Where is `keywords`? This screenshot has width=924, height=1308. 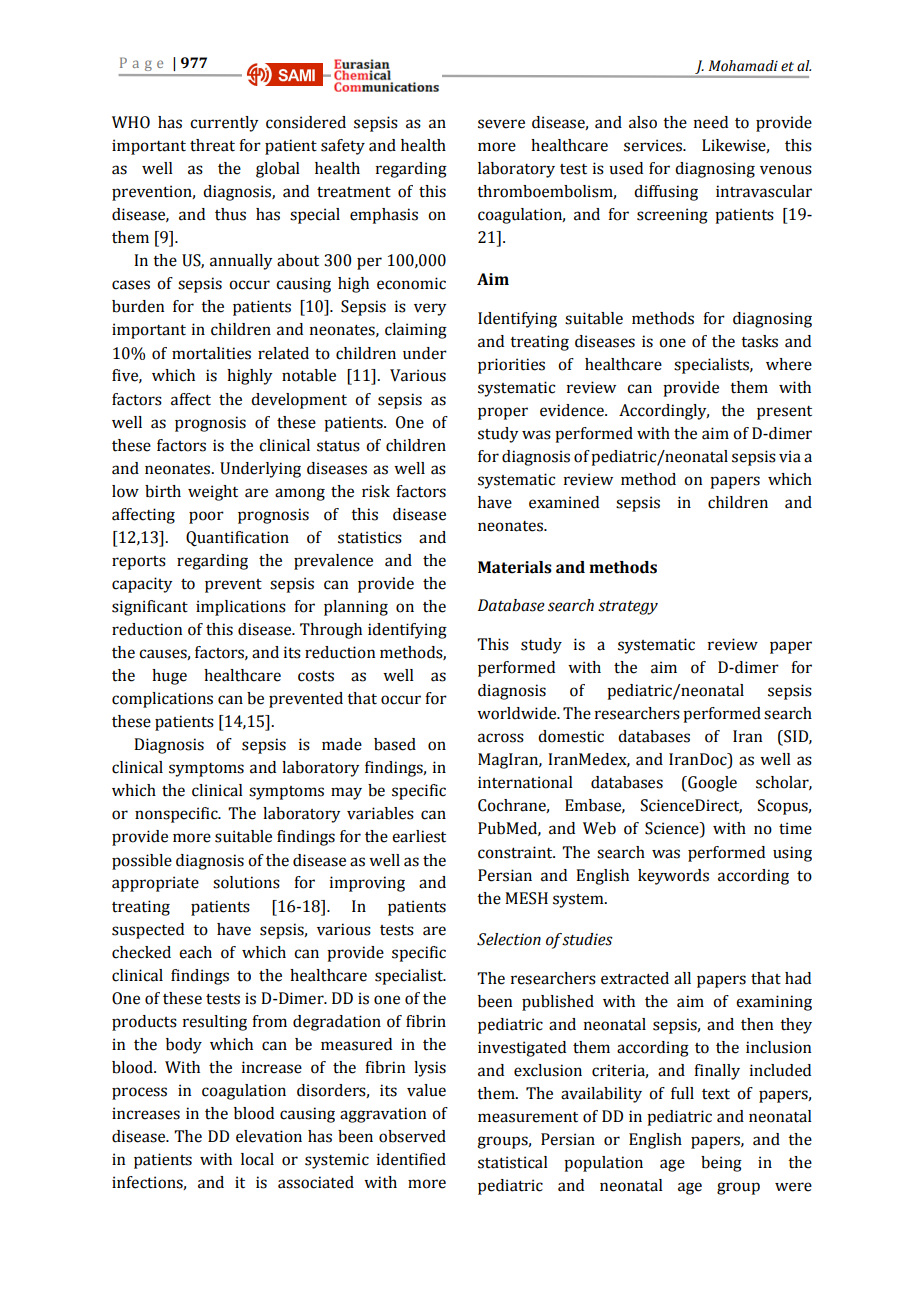
keywords is located at coordinates (673, 877).
